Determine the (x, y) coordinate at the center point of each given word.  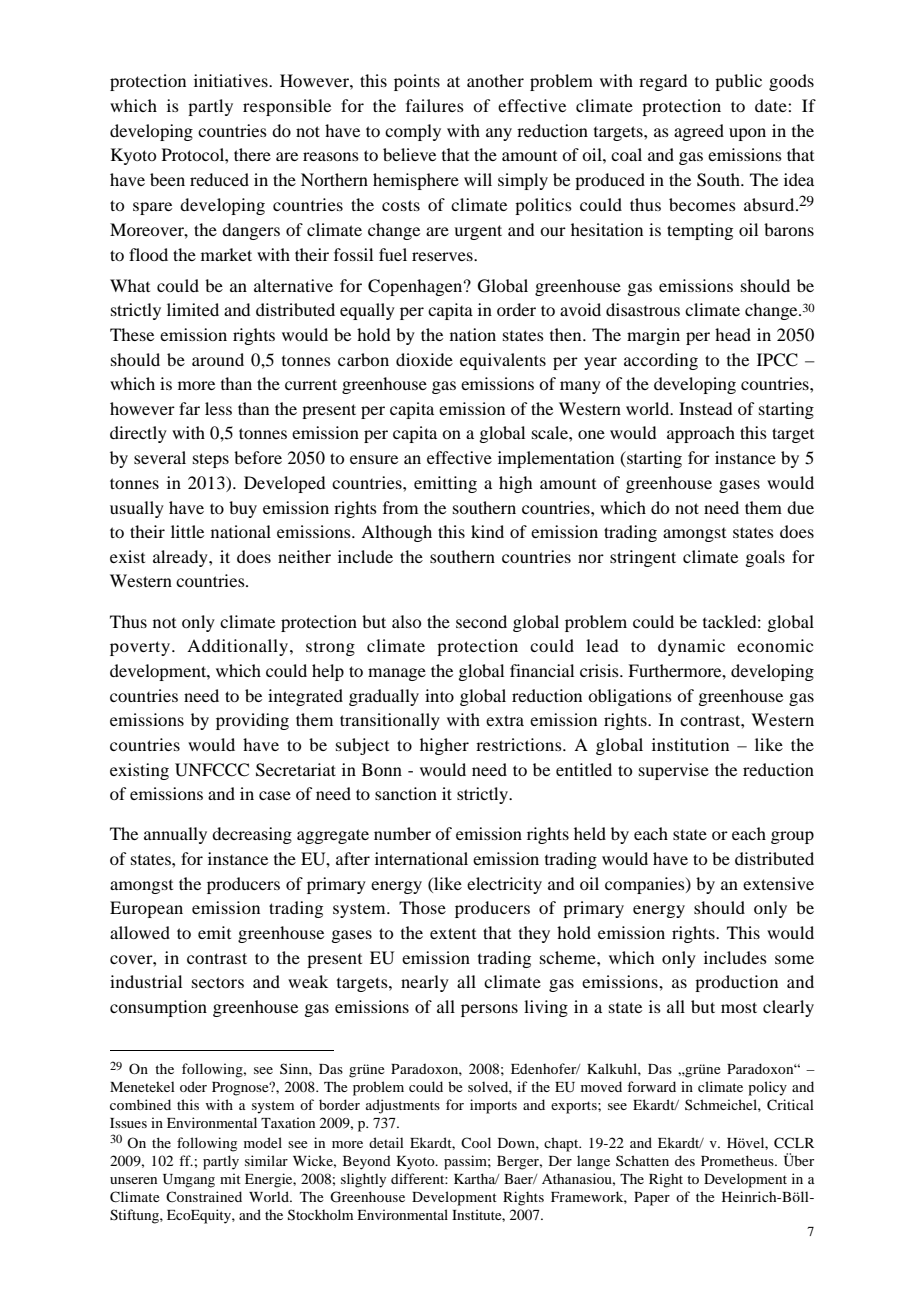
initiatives (232, 80)
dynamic (691, 647)
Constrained (204, 1196)
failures (435, 105)
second (481, 621)
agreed (699, 132)
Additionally (237, 647)
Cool (476, 1142)
